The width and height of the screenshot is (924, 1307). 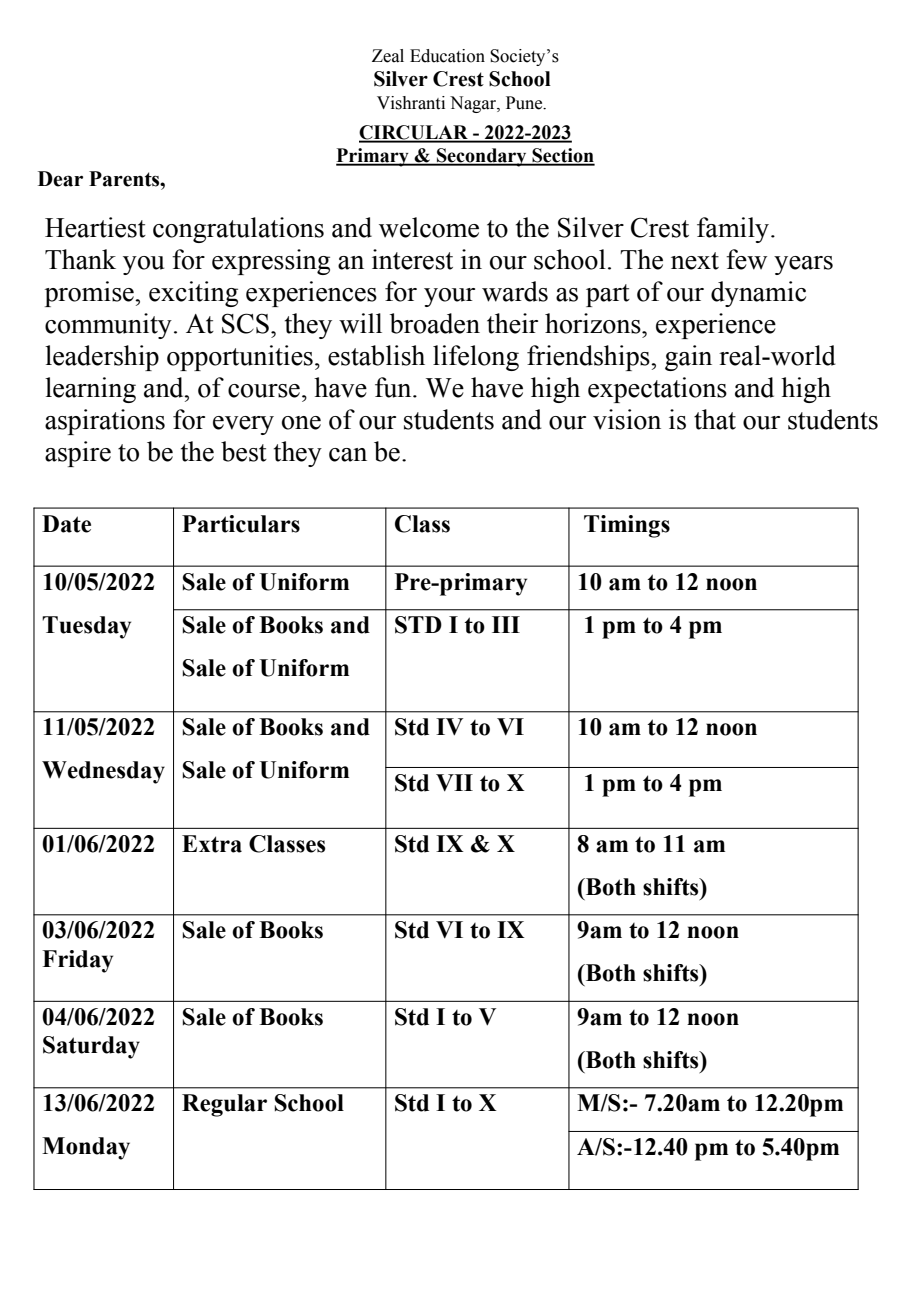 I want to click on III, so click(x=506, y=624).
